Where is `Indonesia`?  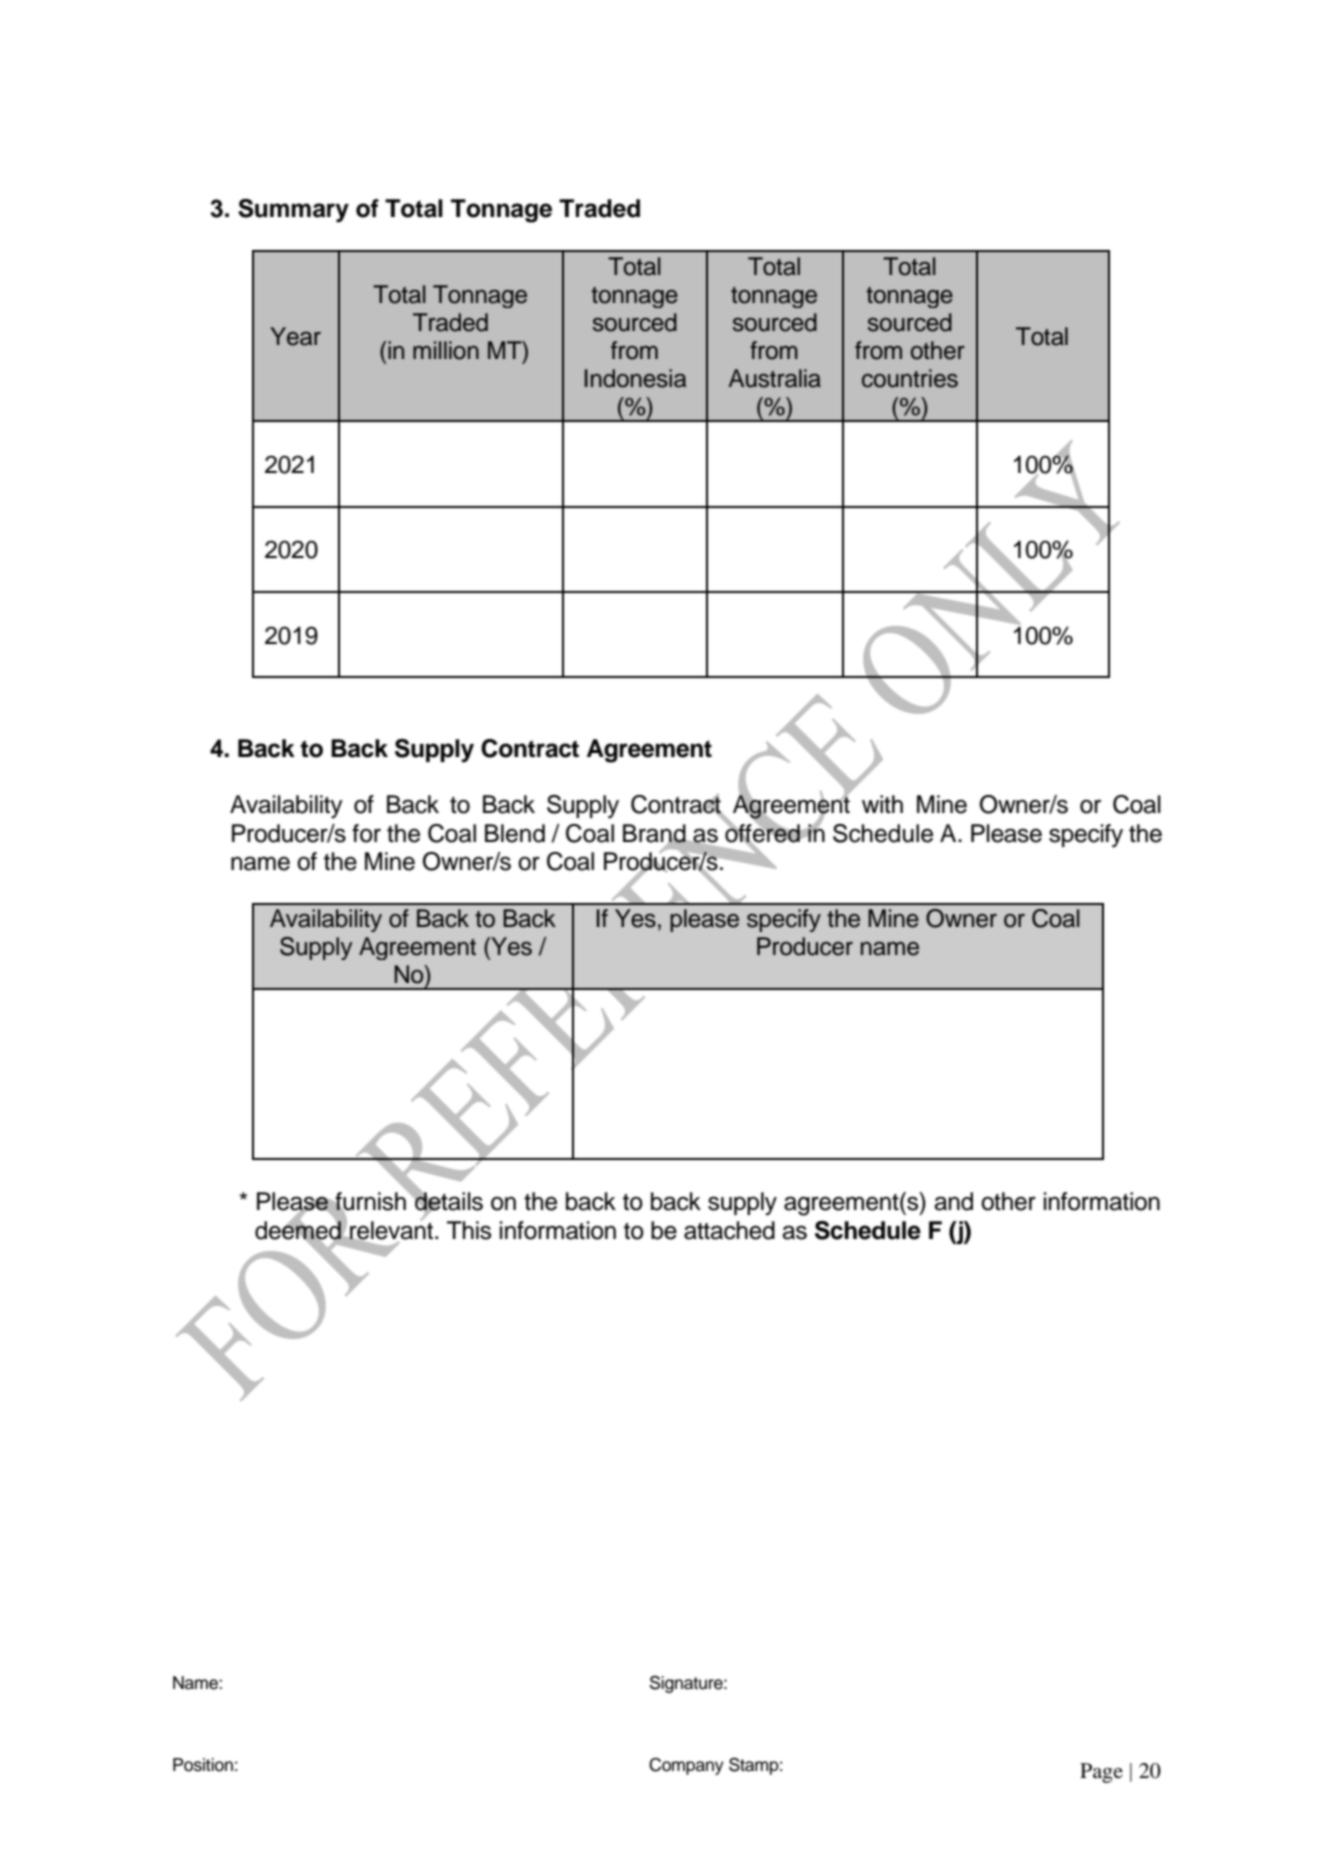
Indonesia is located at coordinates (635, 378).
